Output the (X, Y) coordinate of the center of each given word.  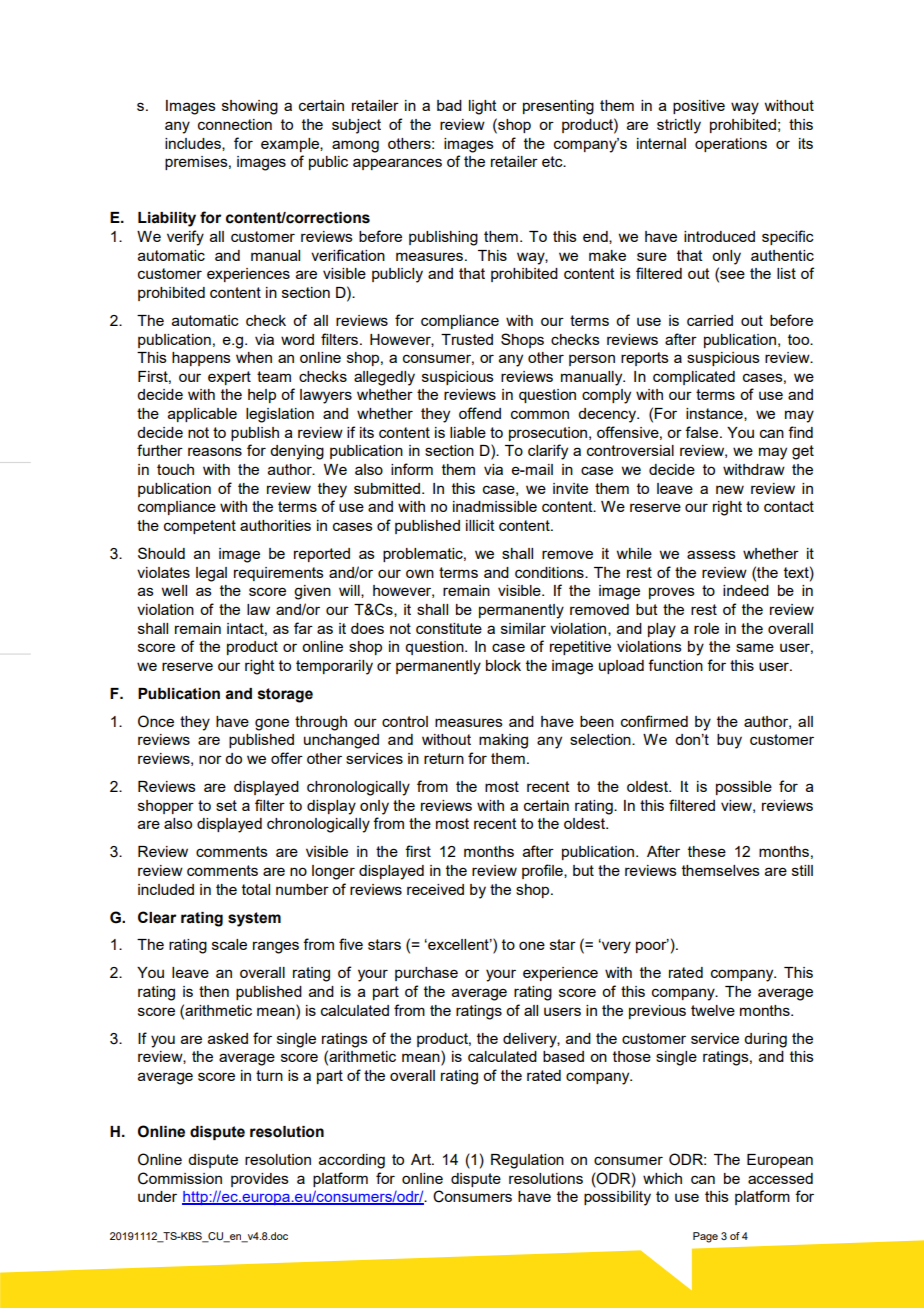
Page (705, 1237)
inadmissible (495, 506)
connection (235, 124)
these (707, 851)
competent (200, 527)
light (483, 107)
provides (260, 1180)
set (226, 805)
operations (731, 145)
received (435, 889)
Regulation (527, 1161)
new (730, 489)
